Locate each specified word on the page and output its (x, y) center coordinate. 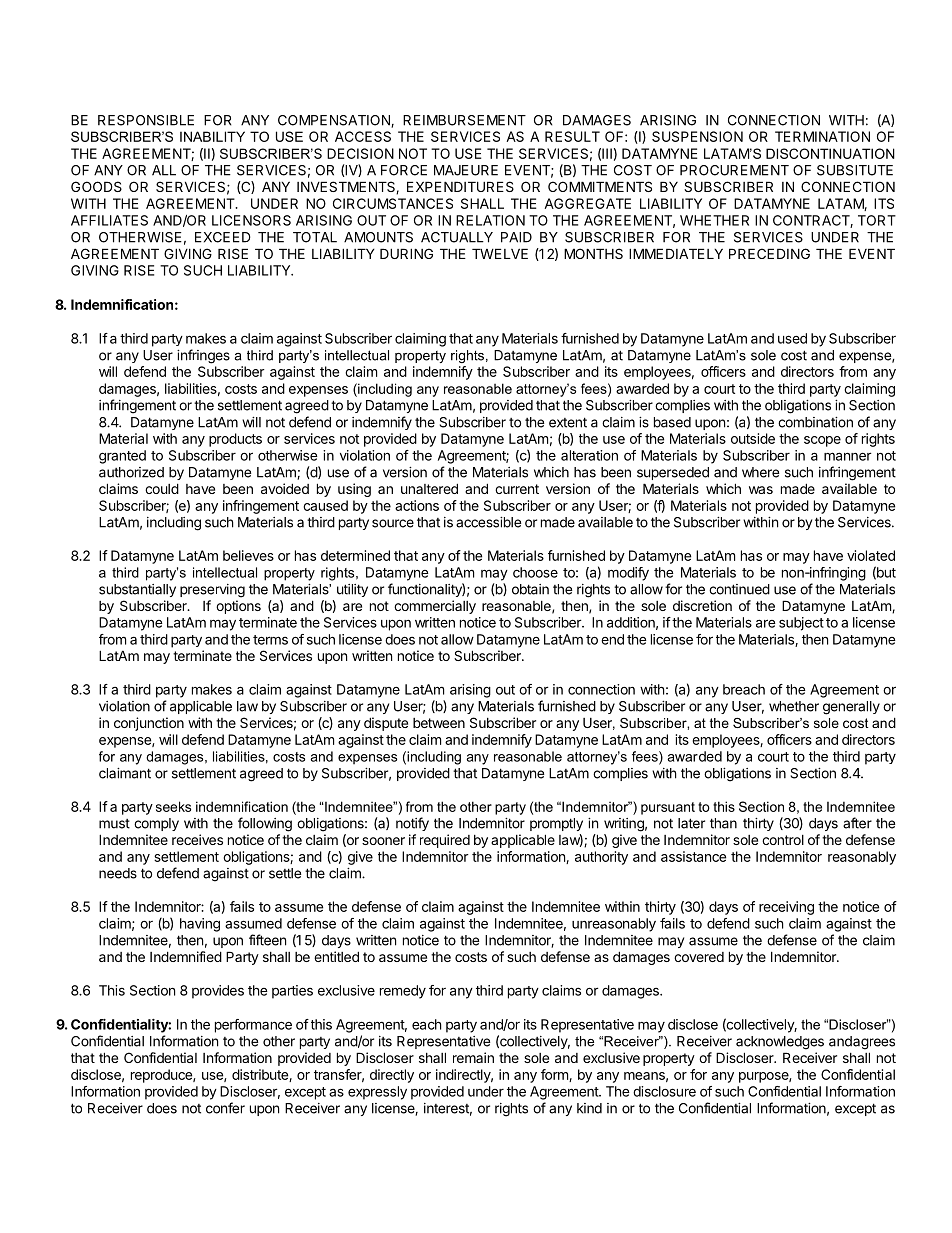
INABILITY (212, 136)
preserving (212, 591)
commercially (435, 607)
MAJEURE (466, 170)
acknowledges (780, 1043)
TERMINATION (822, 136)
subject (801, 624)
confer (225, 1108)
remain (473, 1057)
